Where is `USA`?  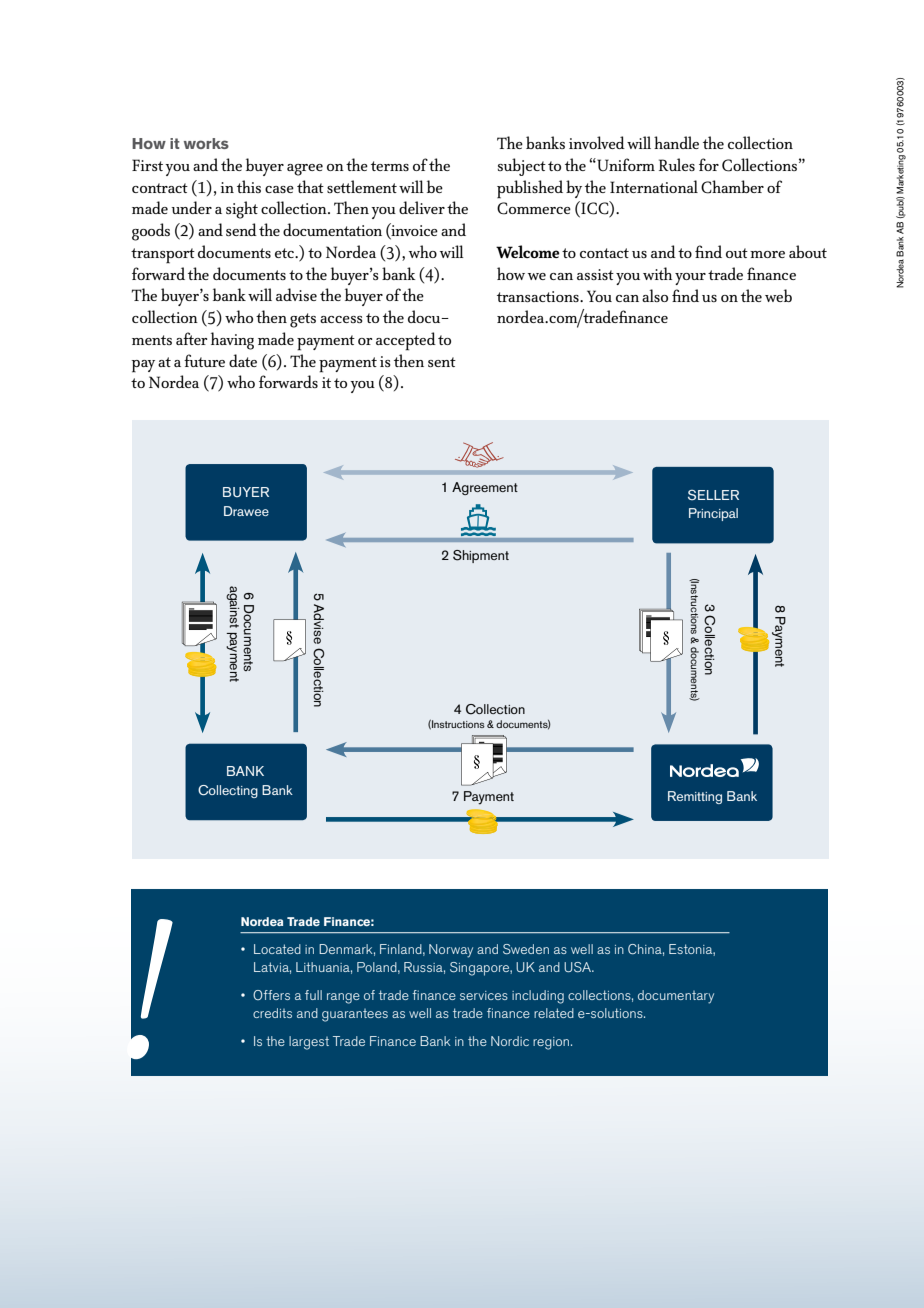 USA is located at coordinates (578, 967).
